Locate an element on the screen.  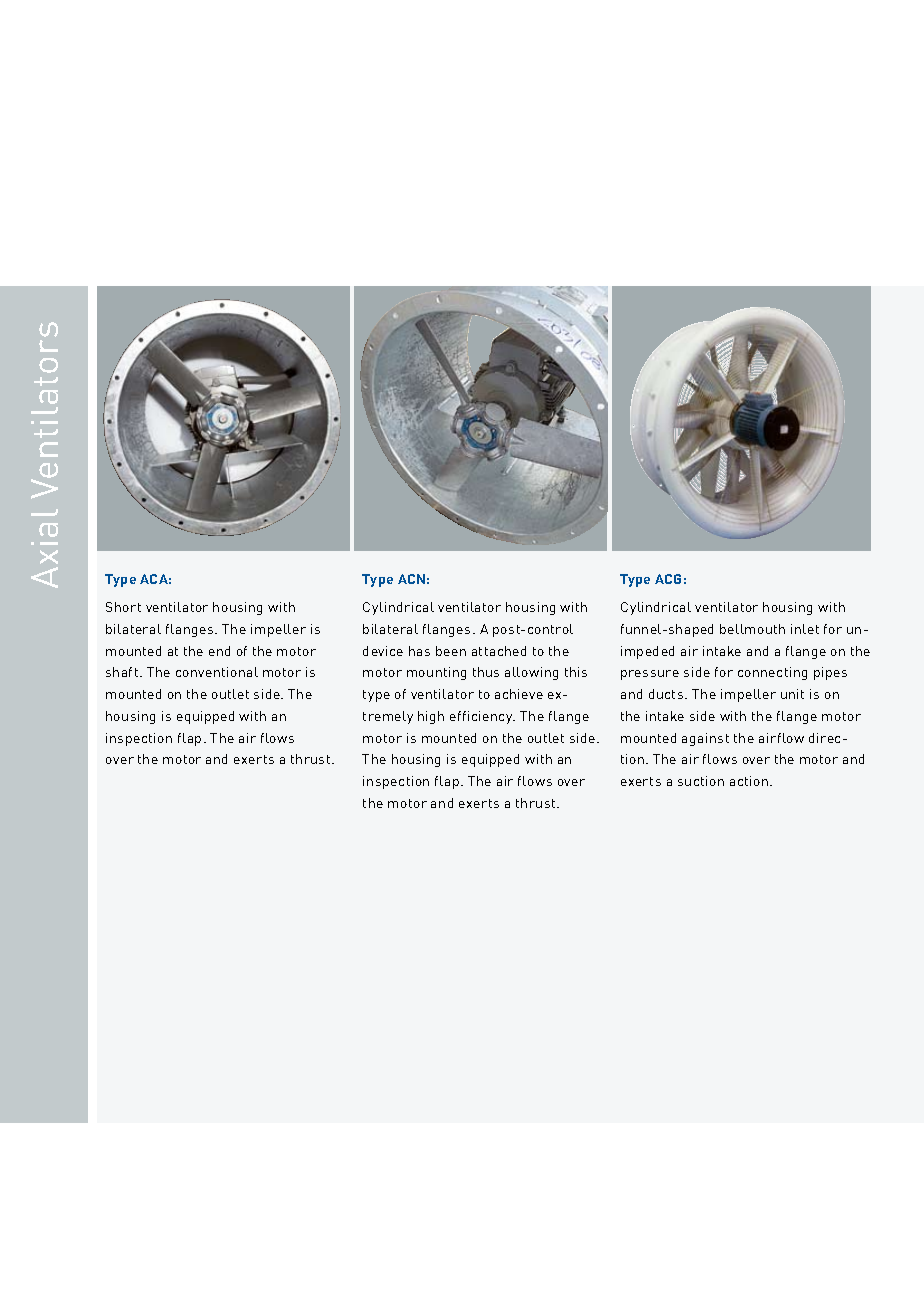
achieve is located at coordinates (519, 694).
